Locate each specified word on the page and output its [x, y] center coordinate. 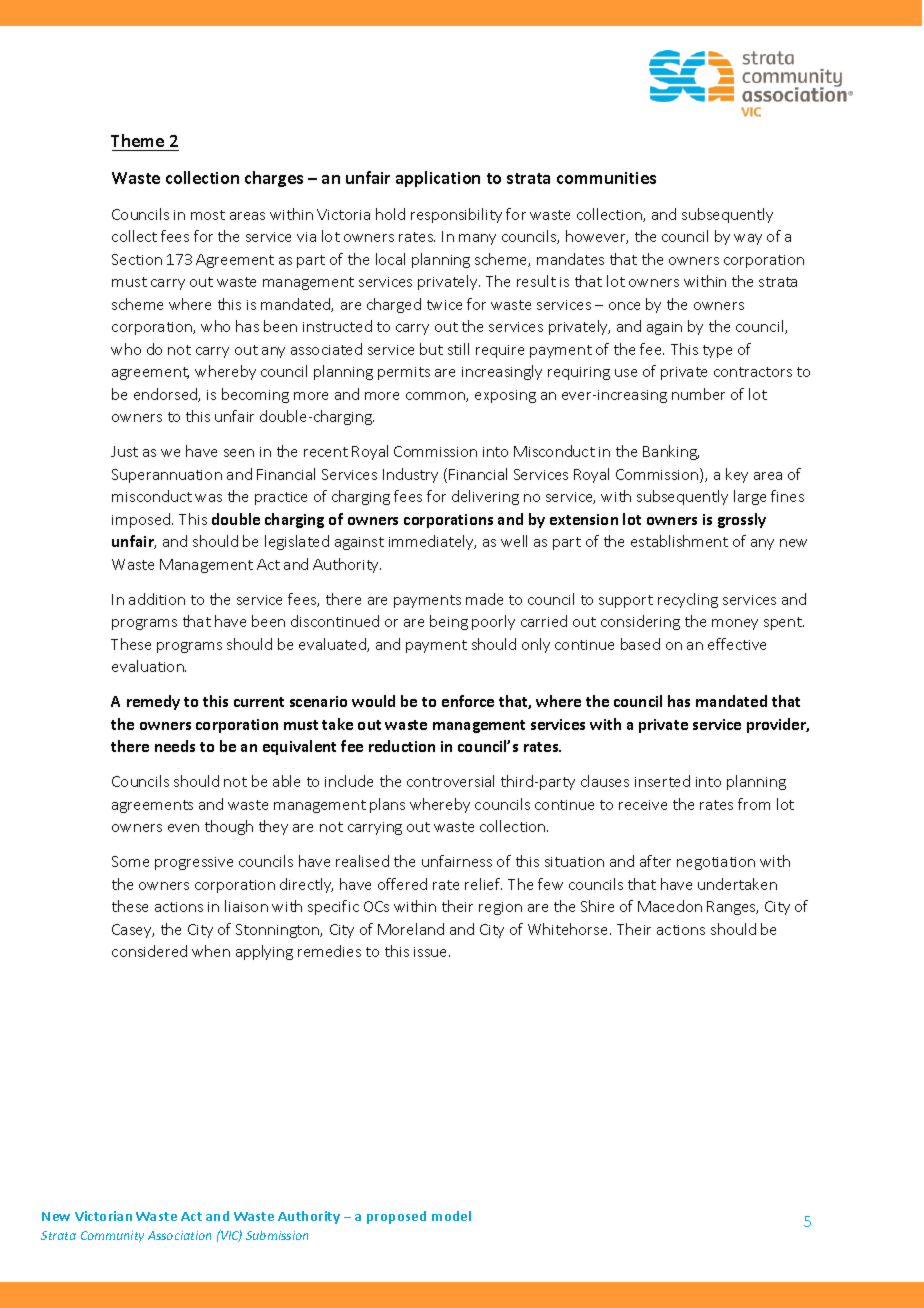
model [451, 1216]
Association [179, 1235]
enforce [468, 701]
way [748, 239]
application [438, 179]
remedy [153, 702]
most [208, 215]
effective [737, 644]
